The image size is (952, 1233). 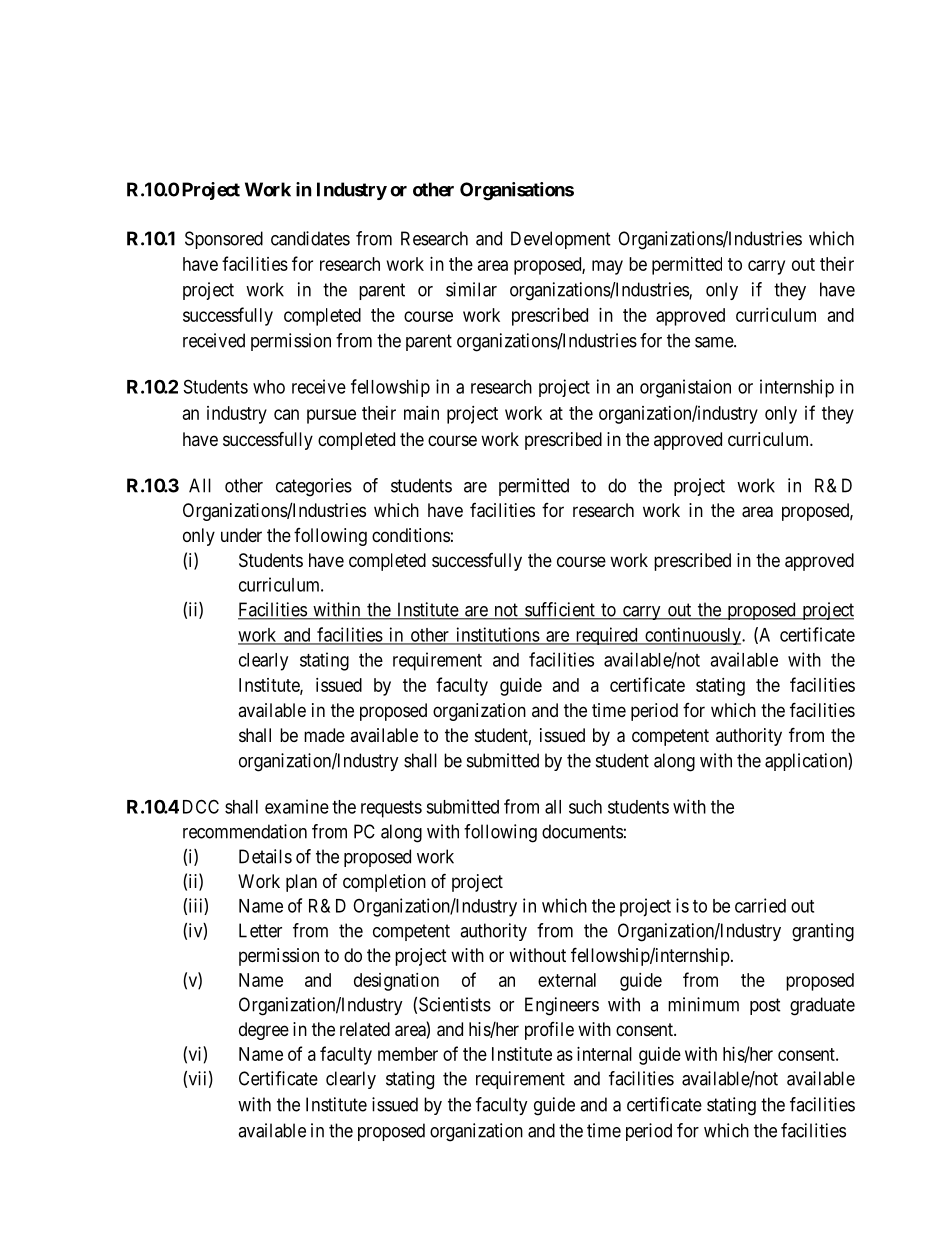 What do you see at coordinates (264, 1031) in the document?
I see `degree` at bounding box center [264, 1031].
